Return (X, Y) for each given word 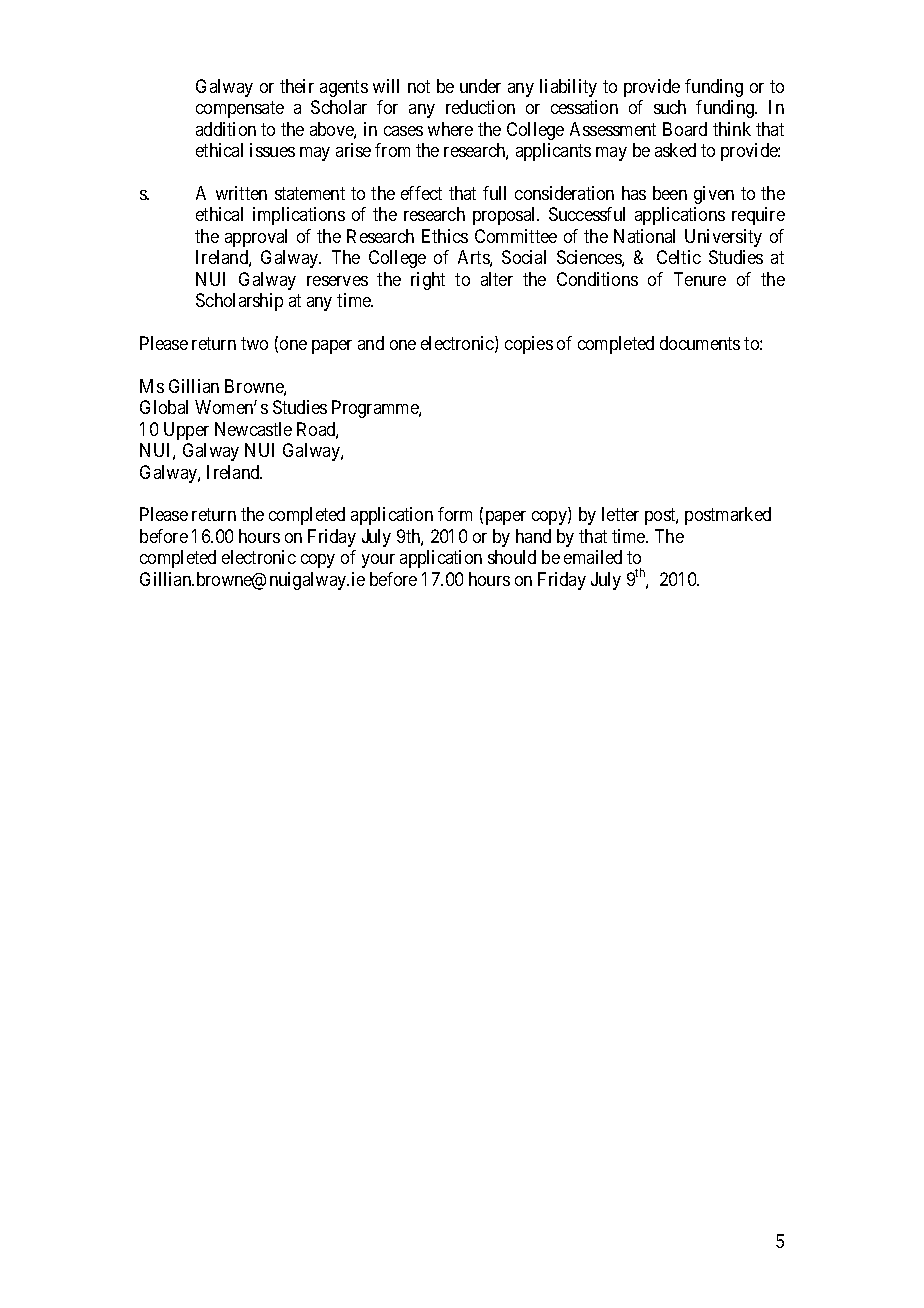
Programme (376, 409)
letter (620, 514)
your (378, 561)
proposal (506, 216)
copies (529, 345)
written (241, 193)
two (254, 343)
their (297, 86)
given (714, 195)
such (670, 107)
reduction (480, 107)
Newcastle (253, 429)
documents (700, 343)
